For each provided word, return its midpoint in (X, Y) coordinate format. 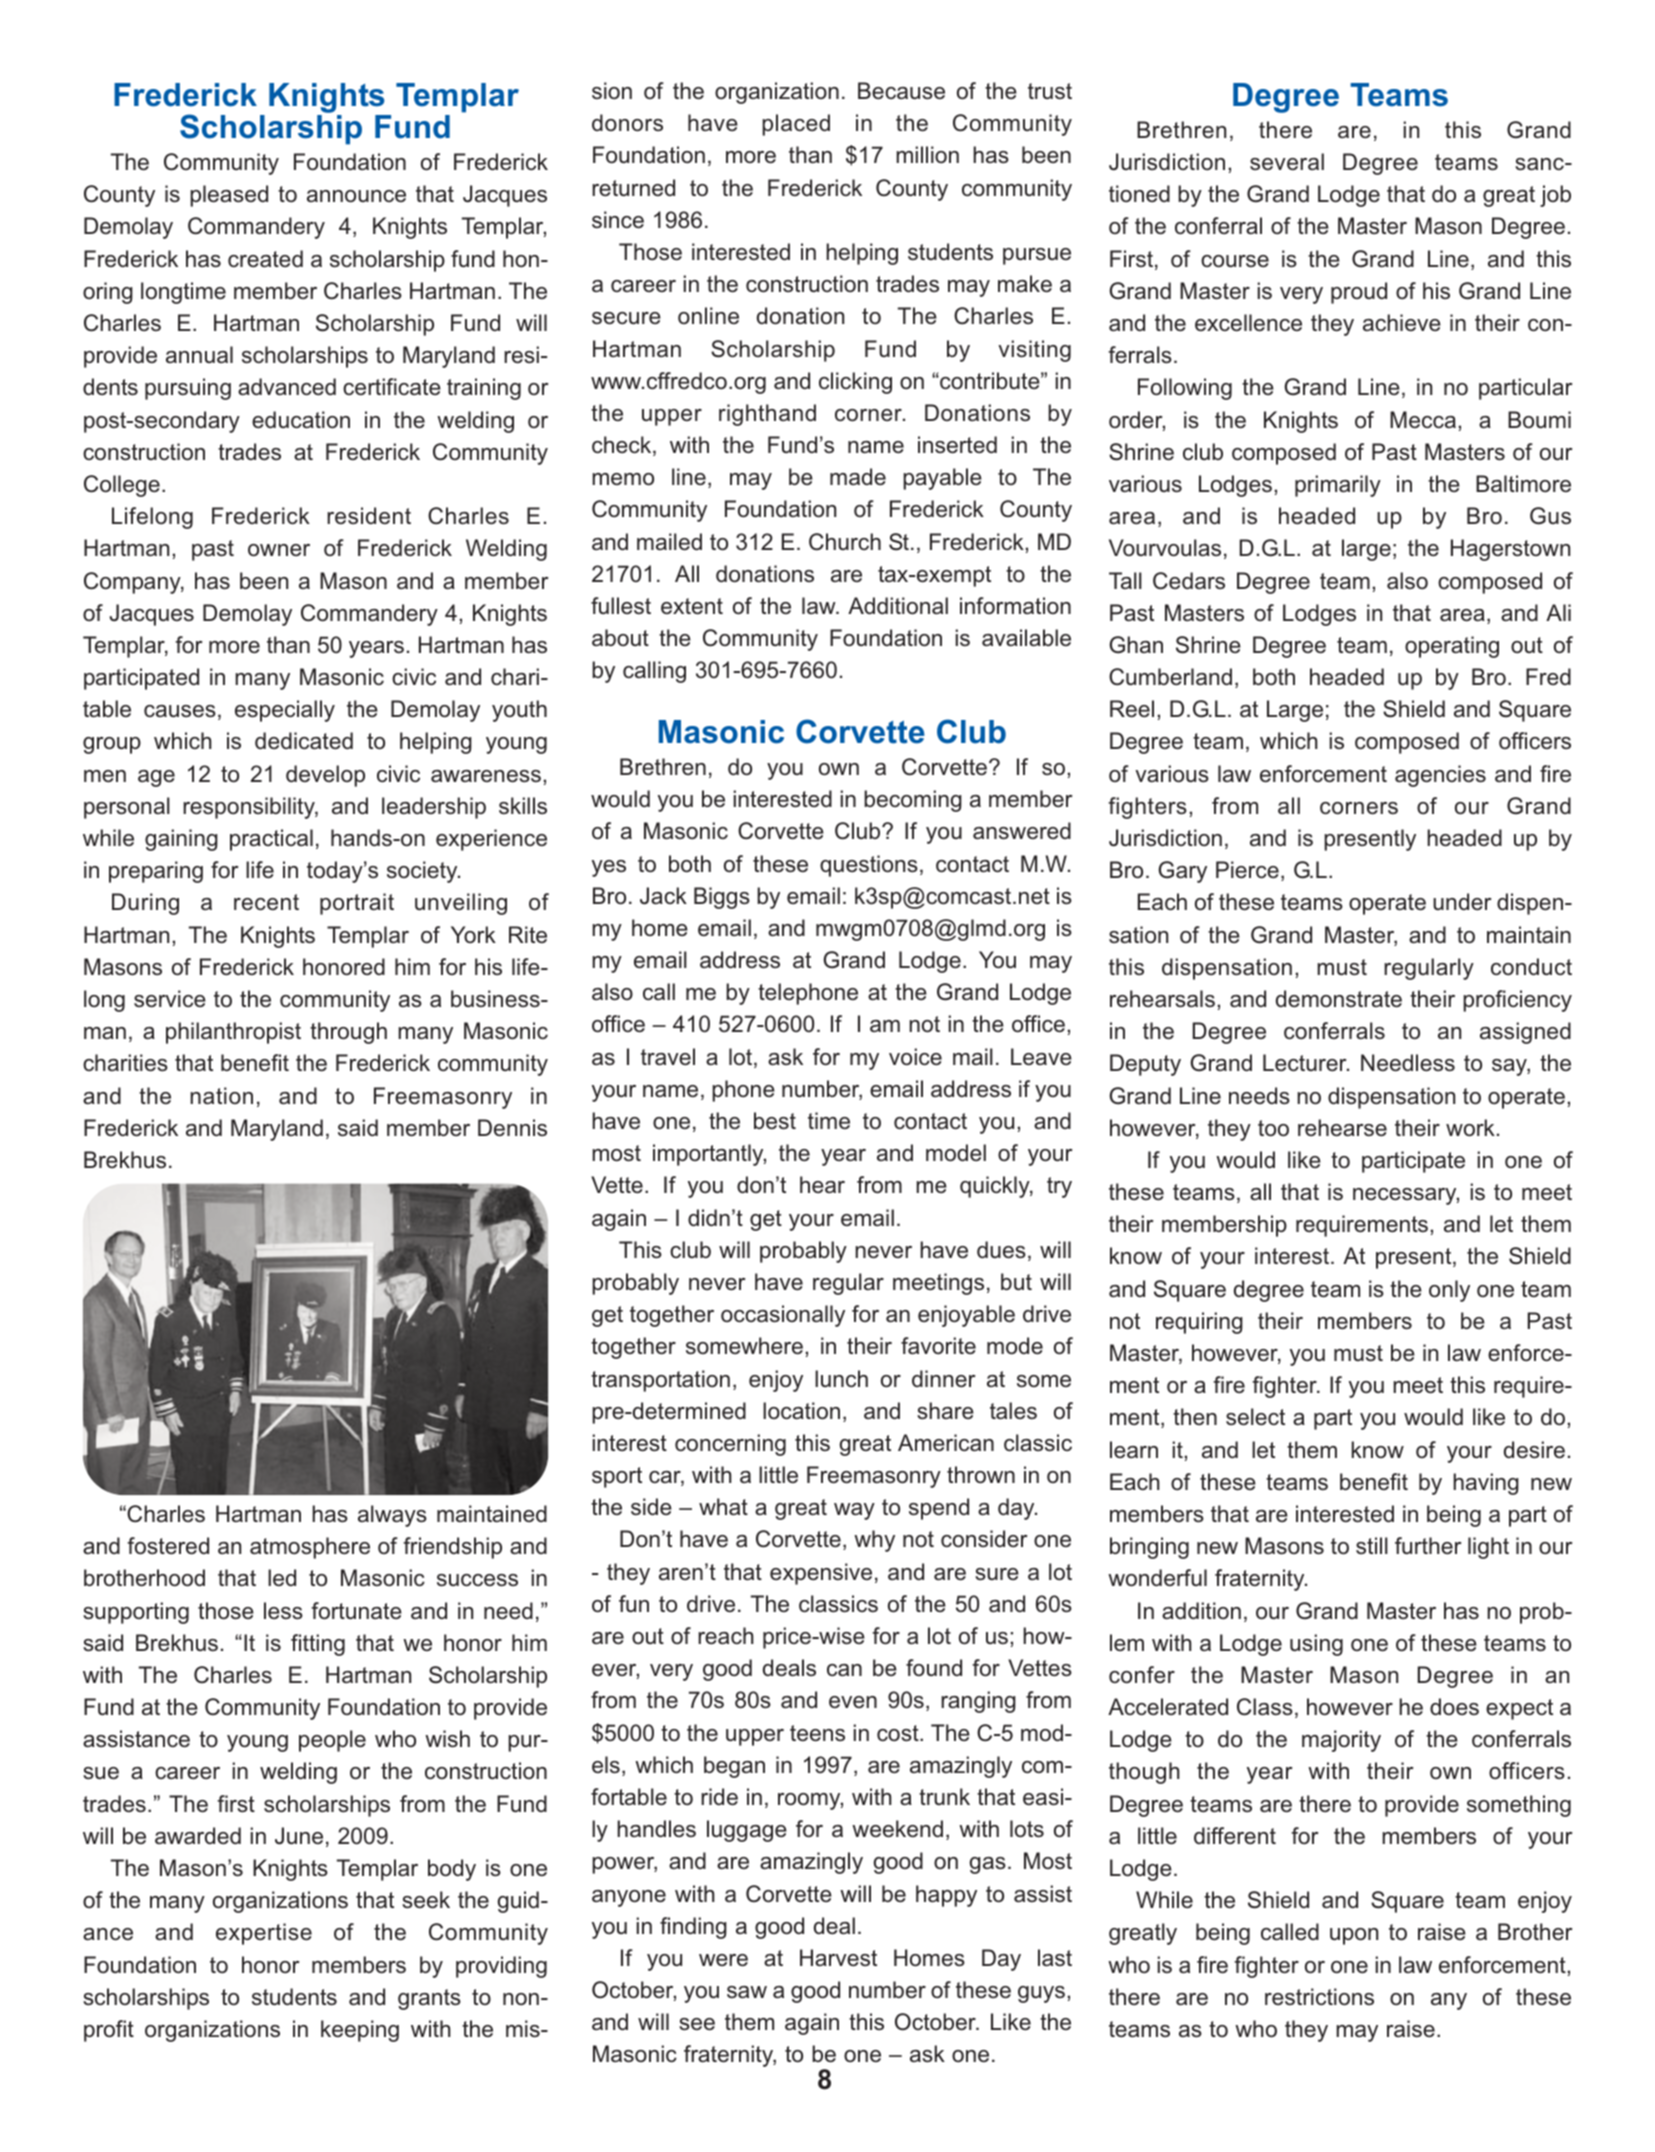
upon (1354, 1936)
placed (796, 125)
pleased (229, 196)
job (1555, 196)
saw (747, 1992)
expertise (264, 1934)
